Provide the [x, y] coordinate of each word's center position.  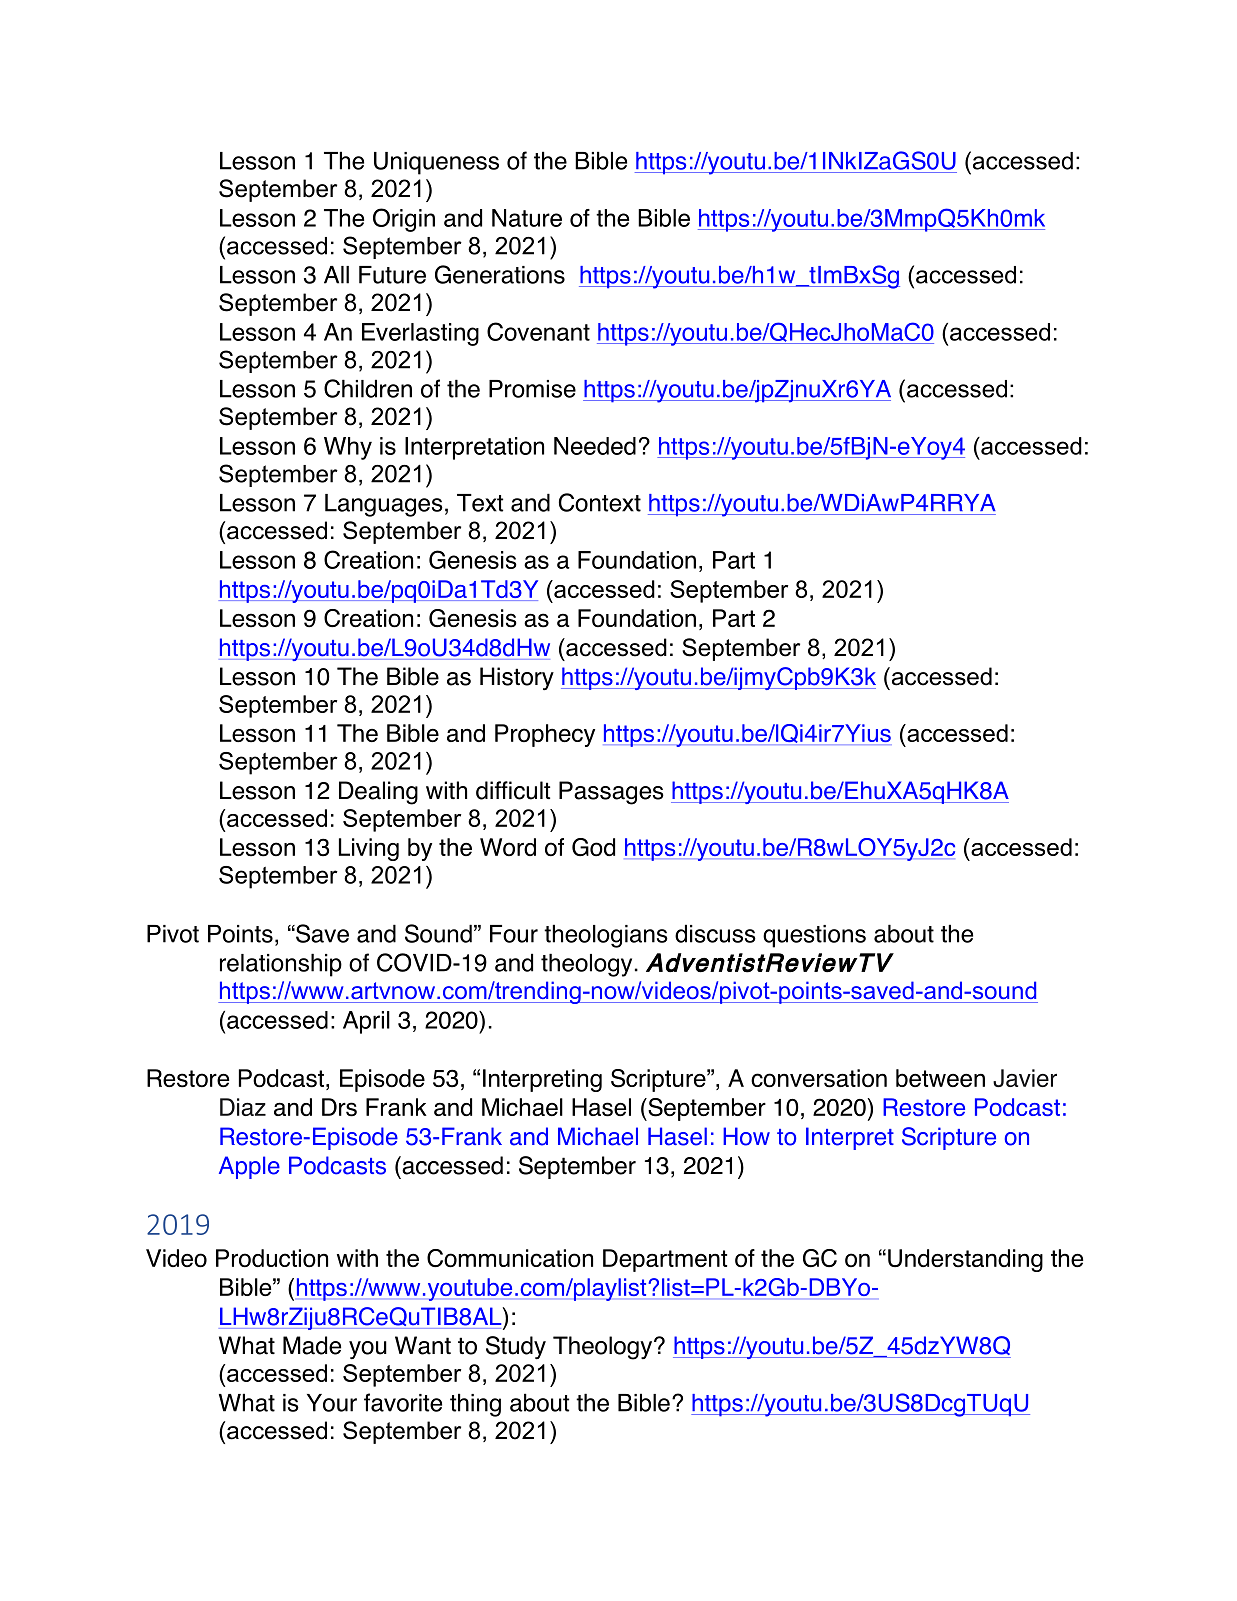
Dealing [378, 793]
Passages [611, 793]
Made [312, 1345]
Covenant [538, 331]
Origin [404, 220]
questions [814, 936]
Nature [527, 218]
